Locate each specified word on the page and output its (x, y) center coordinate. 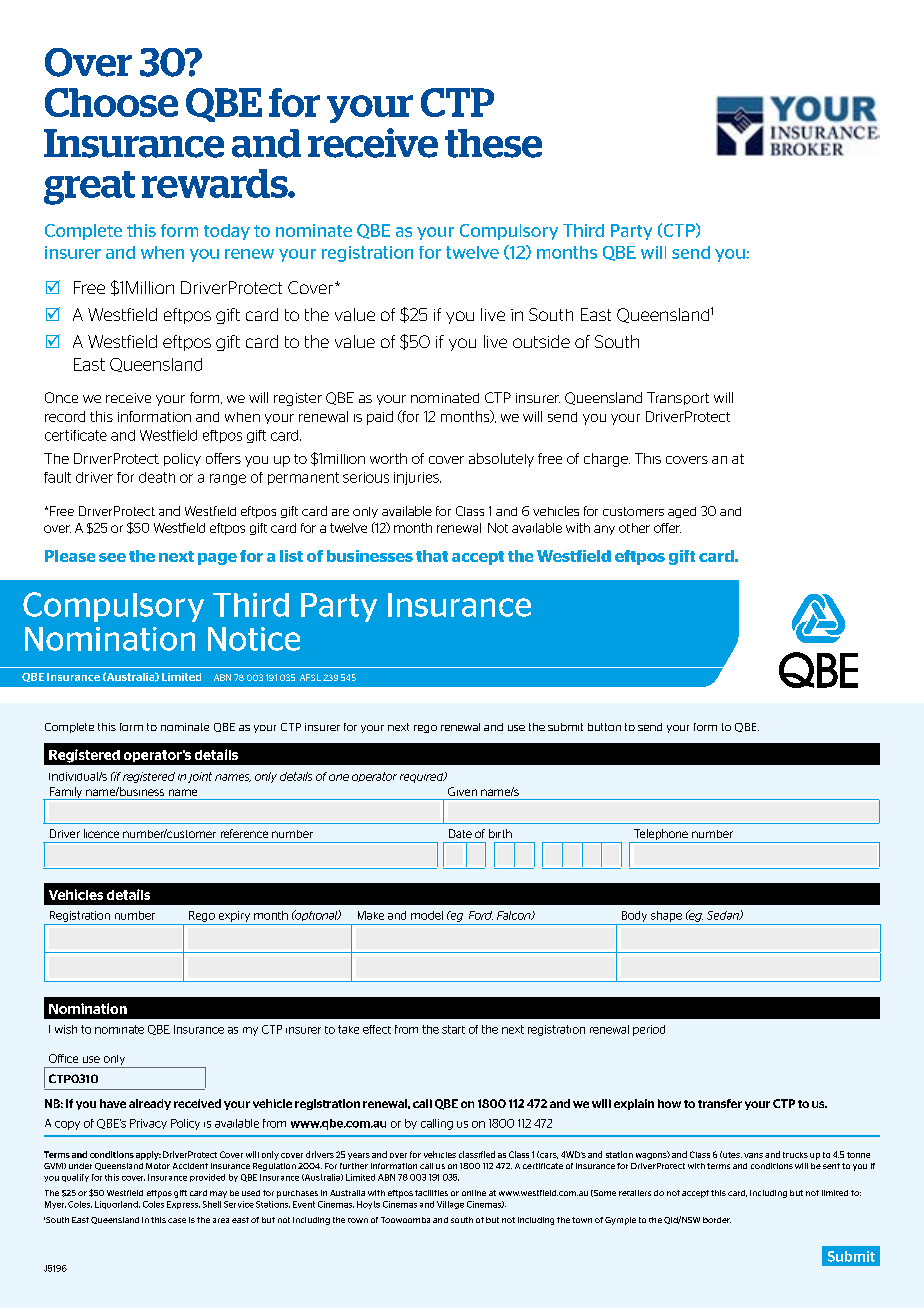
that (432, 556)
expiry (234, 916)
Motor (158, 1166)
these (493, 143)
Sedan (724, 915)
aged (682, 512)
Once (61, 397)
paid (380, 418)
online (474, 1193)
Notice (254, 639)
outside (541, 341)
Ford (481, 915)
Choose (111, 102)
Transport (678, 398)
